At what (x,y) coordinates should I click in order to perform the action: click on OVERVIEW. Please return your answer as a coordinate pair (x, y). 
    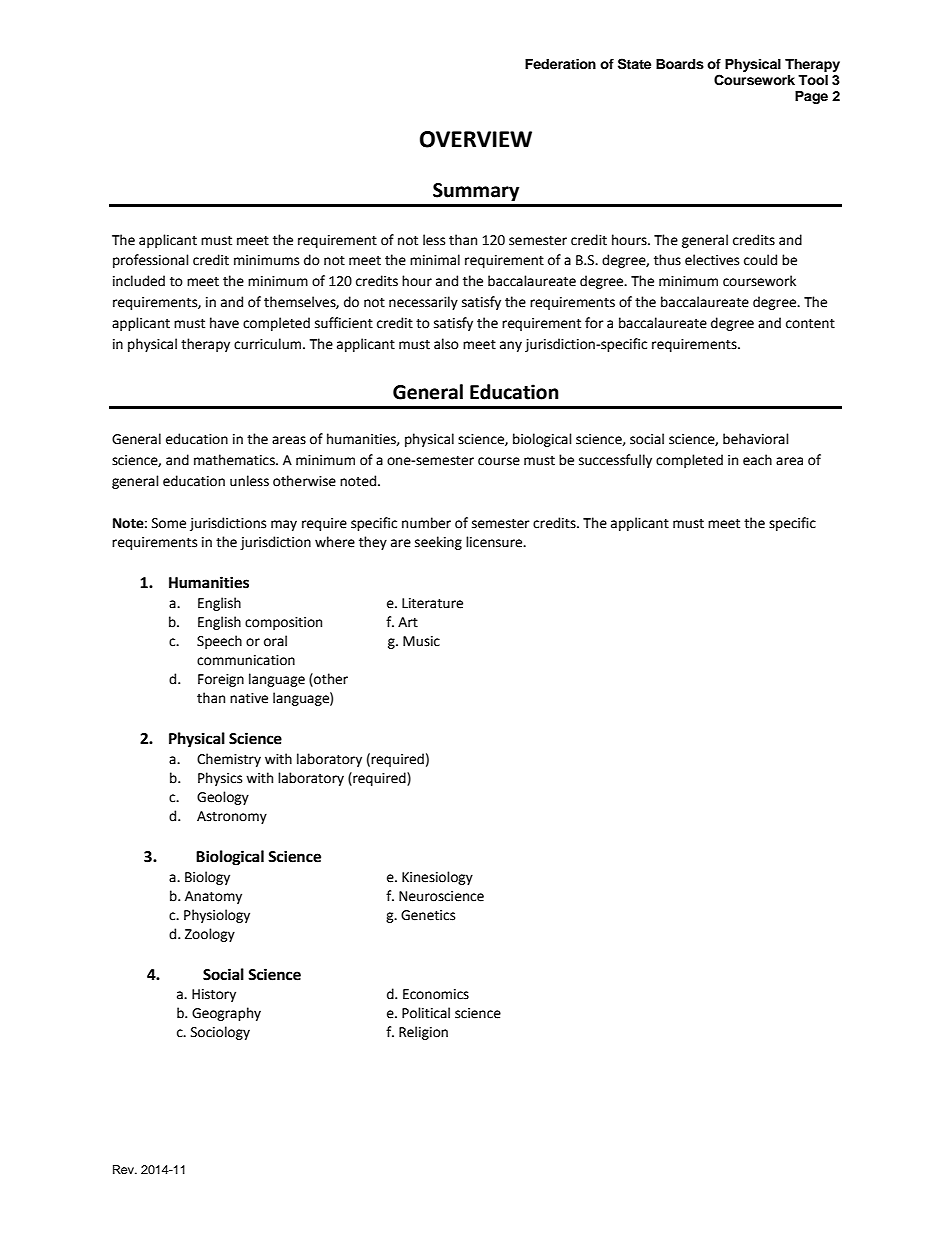
    Looking at the image, I should click on (476, 139).
